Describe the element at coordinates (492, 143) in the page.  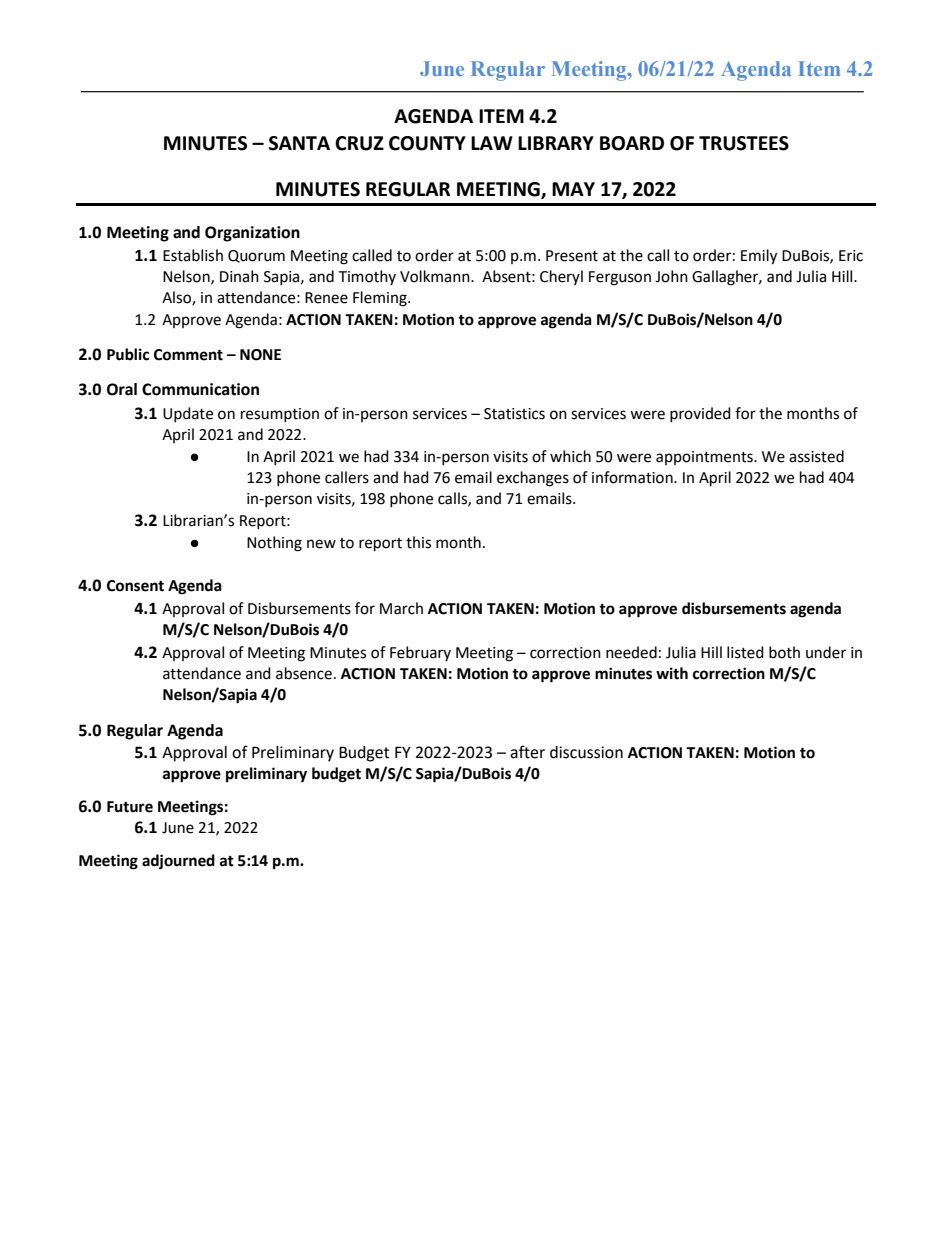
I see `LAW` at that location.
